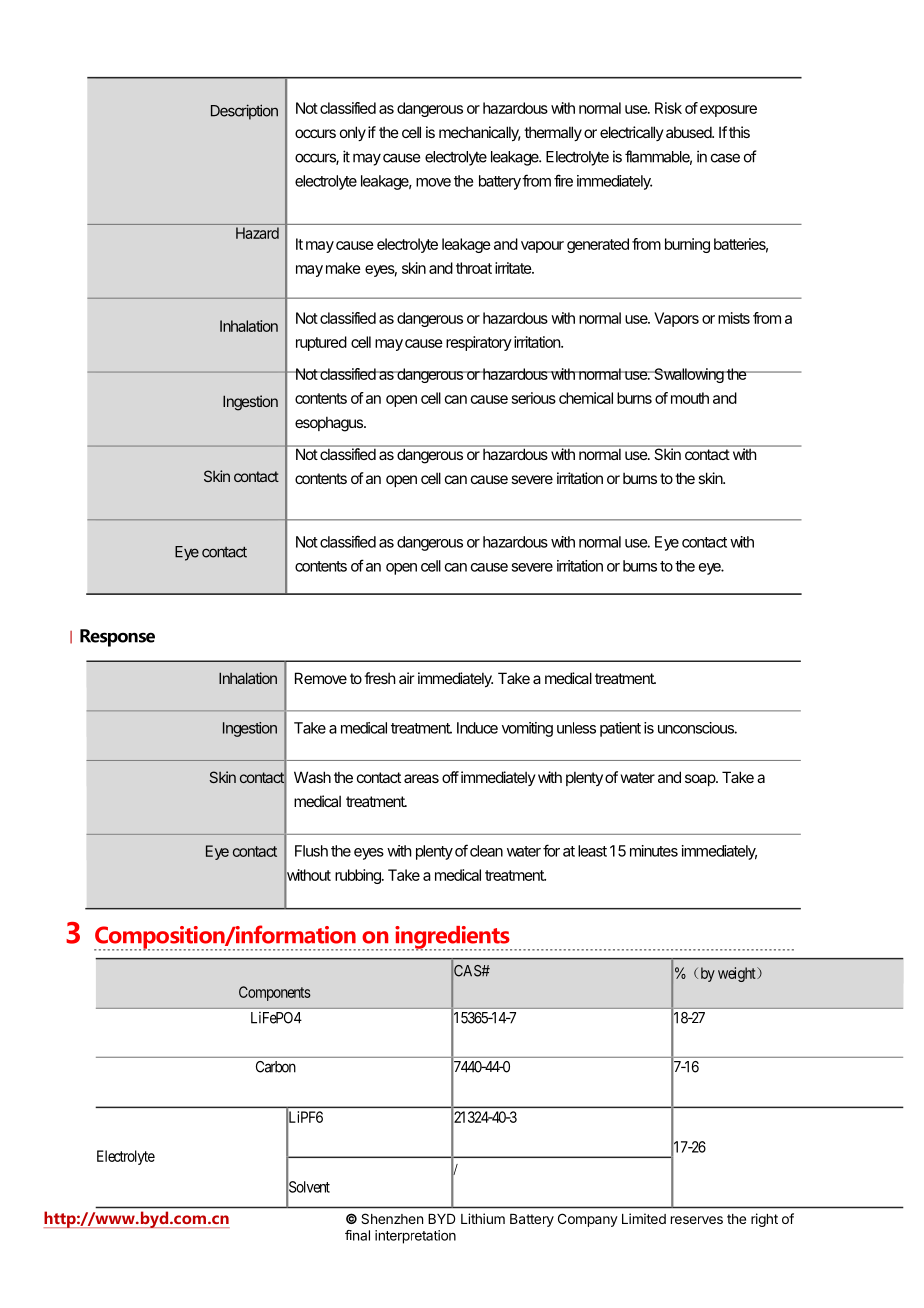 The height and width of the document is (1308, 924). What do you see at coordinates (689, 132) in the document?
I see `abused` at bounding box center [689, 132].
